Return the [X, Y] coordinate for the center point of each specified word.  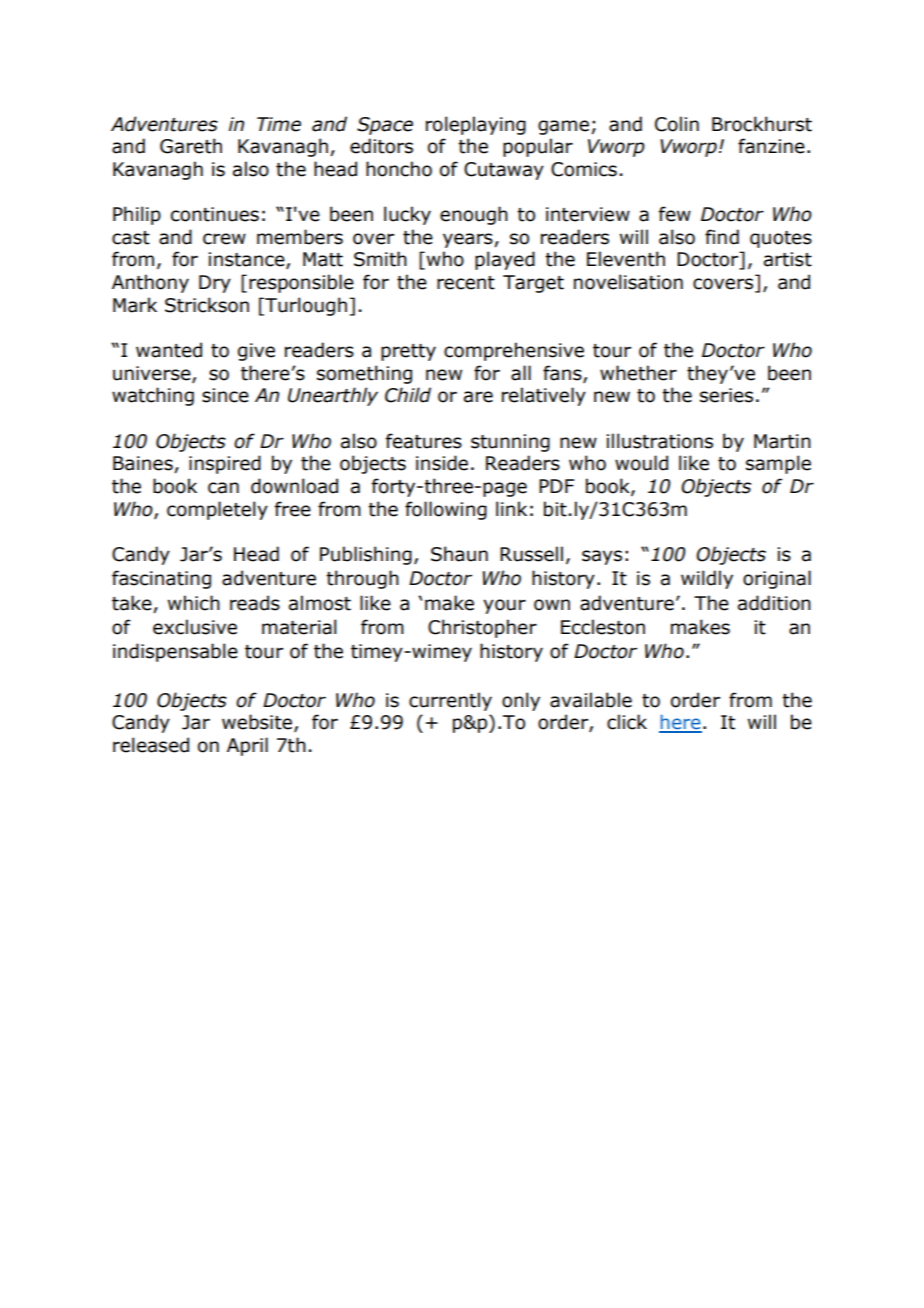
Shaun [459, 554]
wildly [707, 579]
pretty [408, 352]
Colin [677, 124]
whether [638, 373]
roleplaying [476, 125]
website [257, 722]
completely [217, 510]
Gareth [191, 146]
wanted [169, 350]
